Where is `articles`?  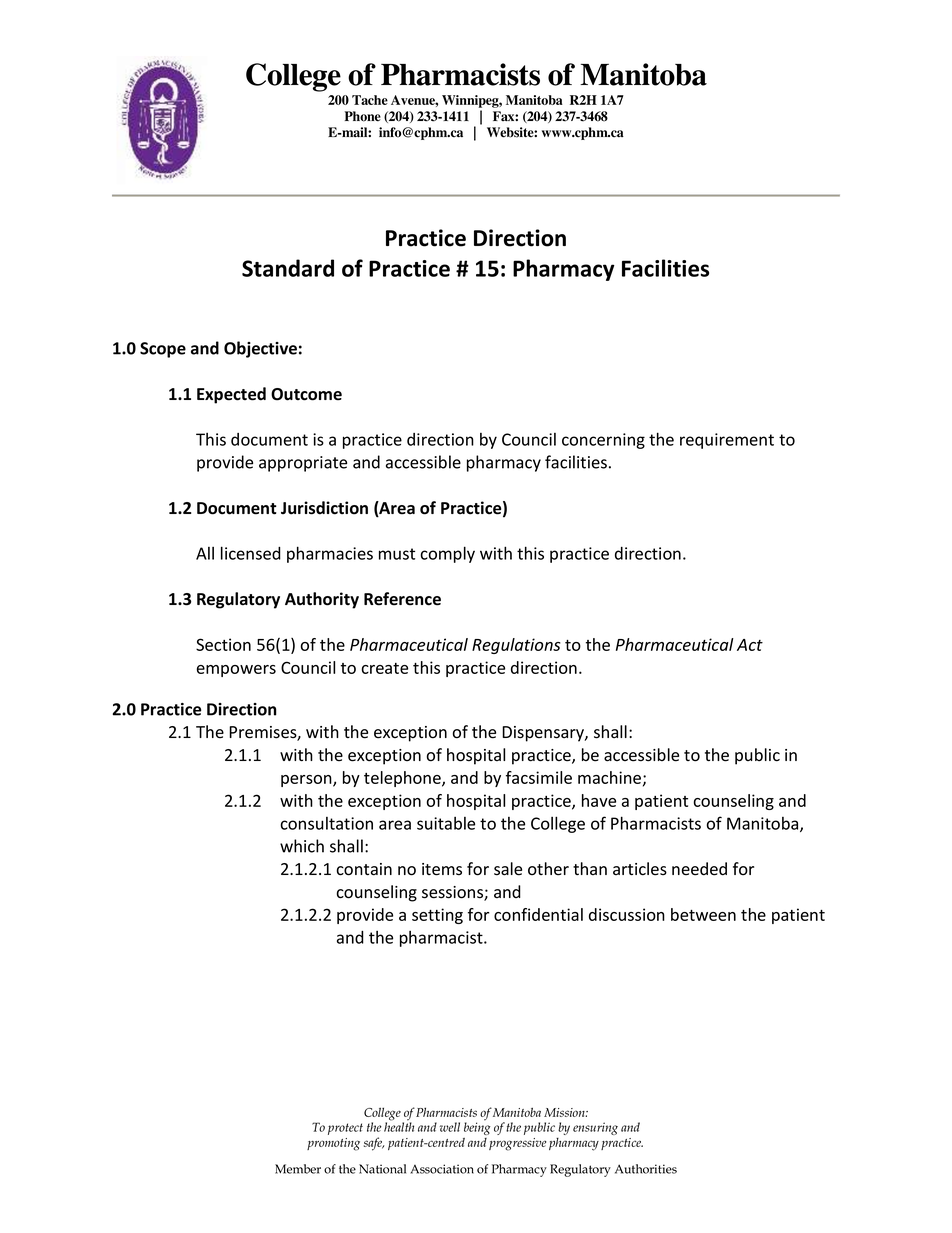 articles is located at coordinates (640, 869).
